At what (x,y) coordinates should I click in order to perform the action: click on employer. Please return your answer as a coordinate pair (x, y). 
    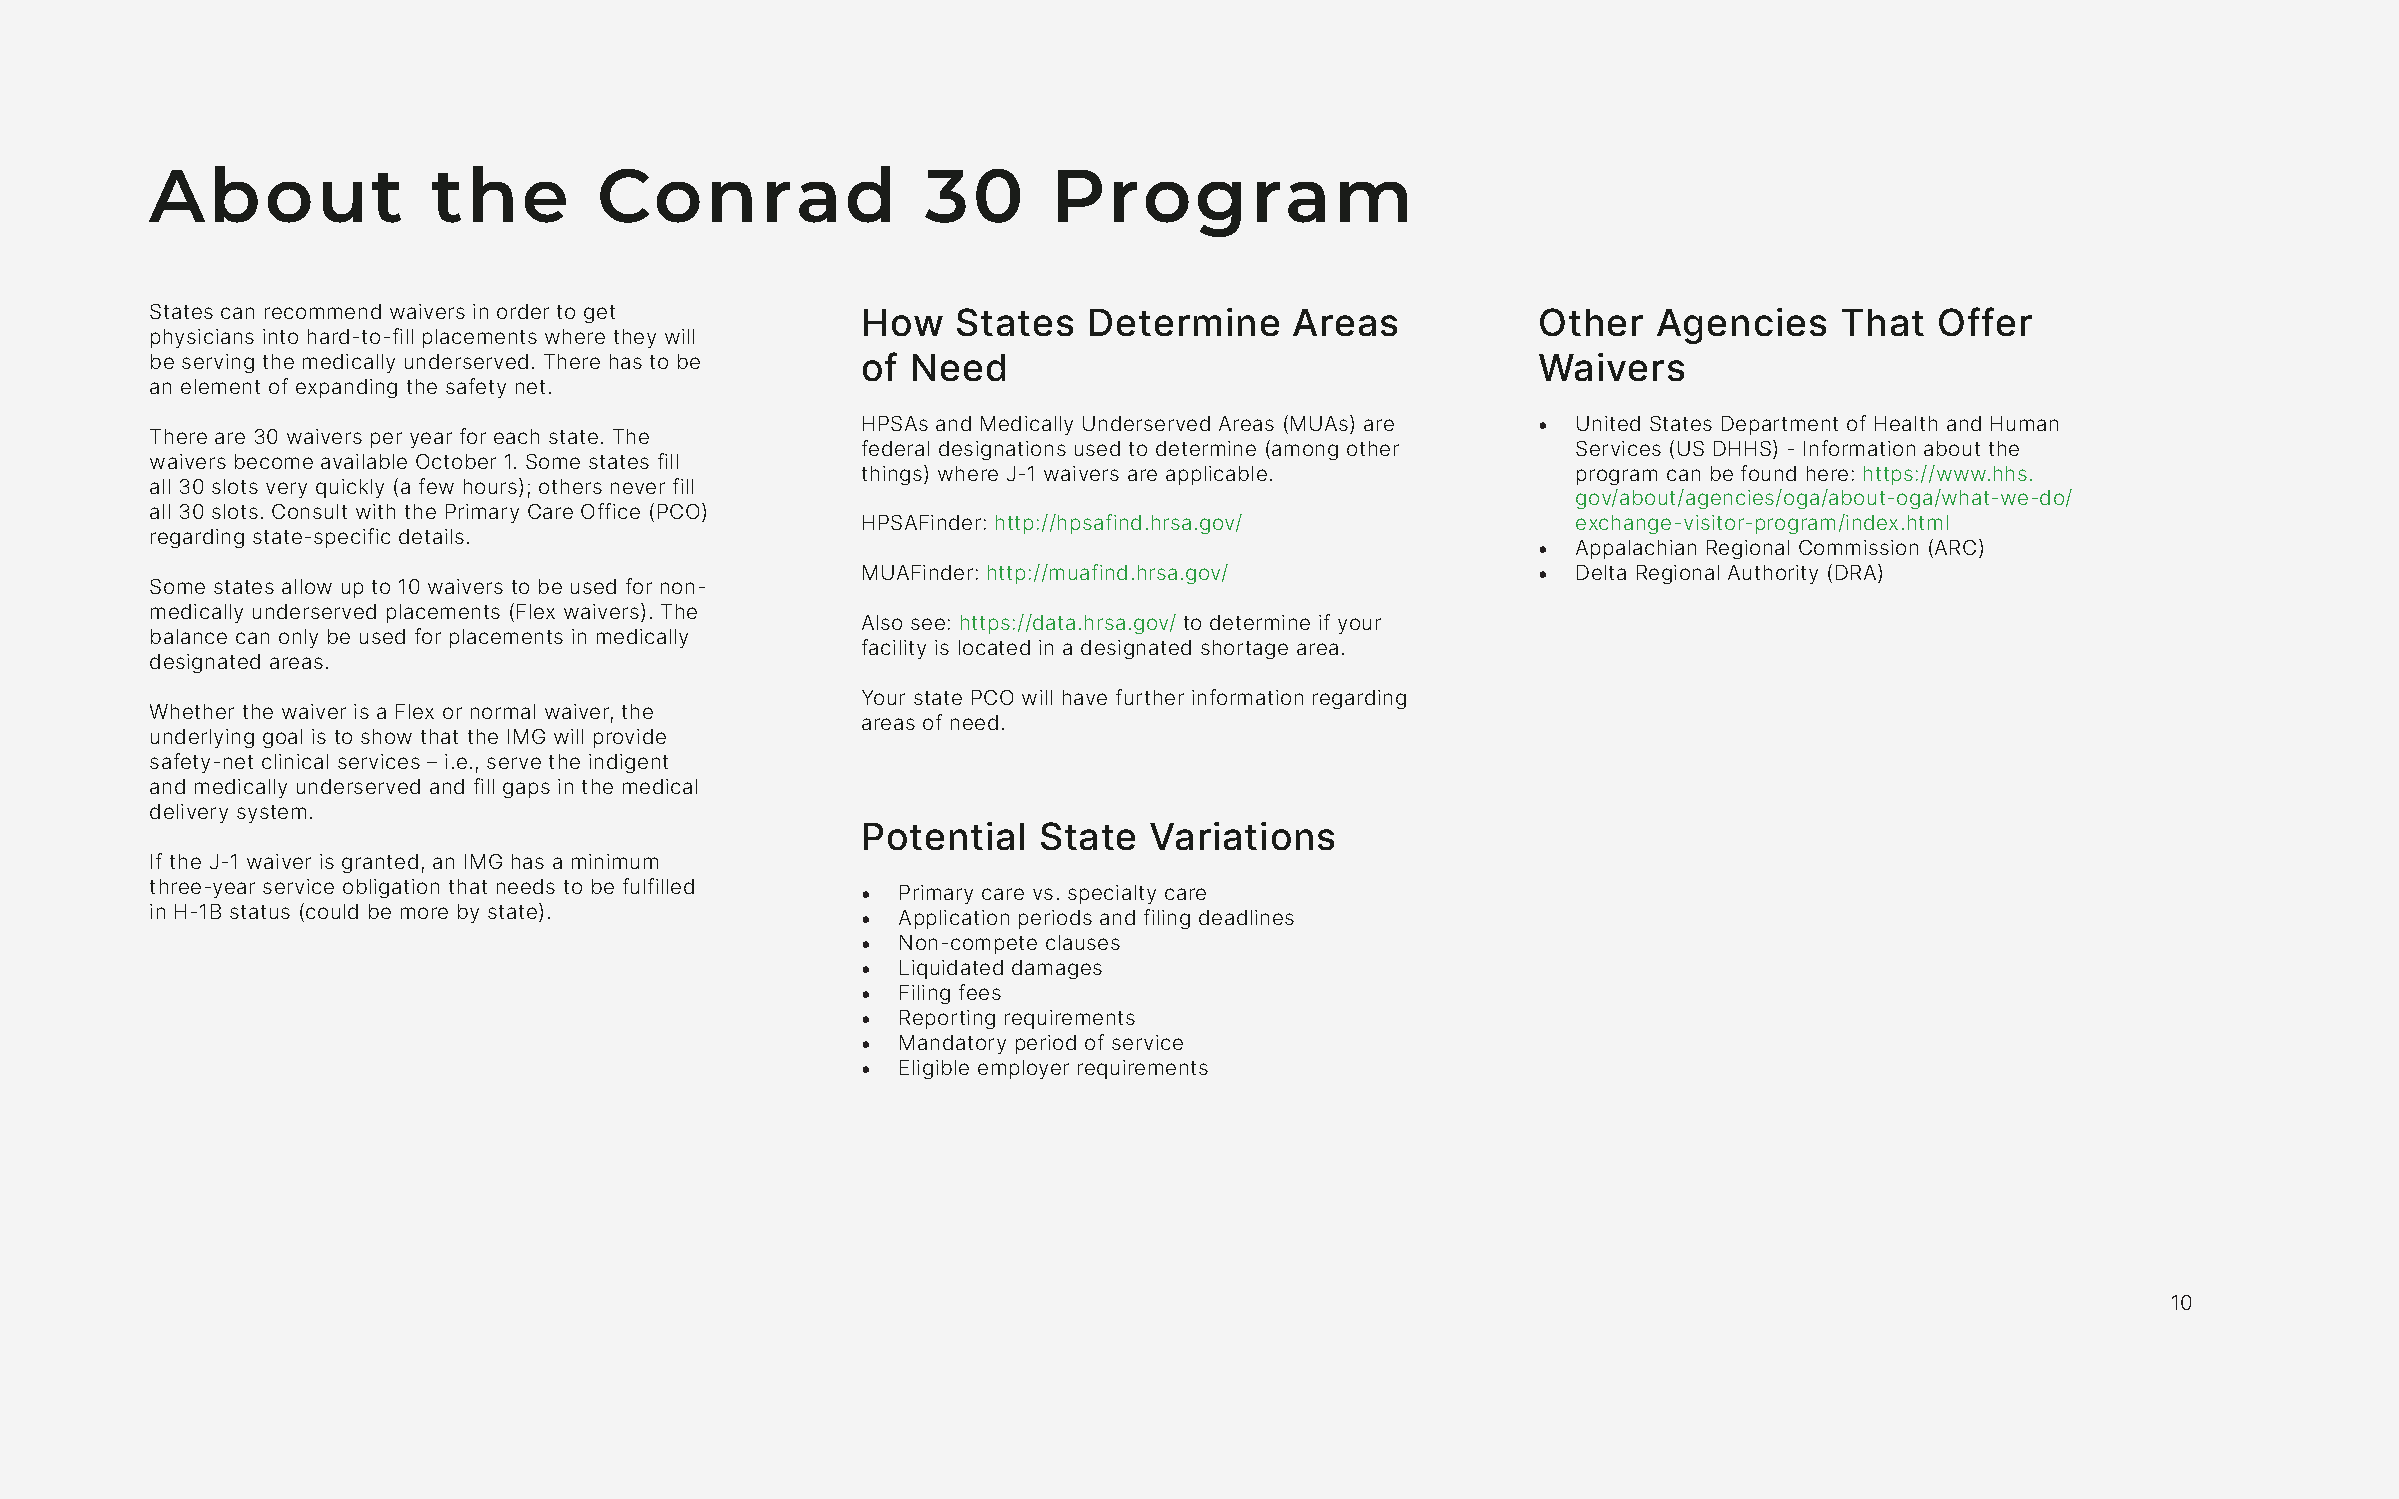
    Looking at the image, I should click on (1023, 1069).
